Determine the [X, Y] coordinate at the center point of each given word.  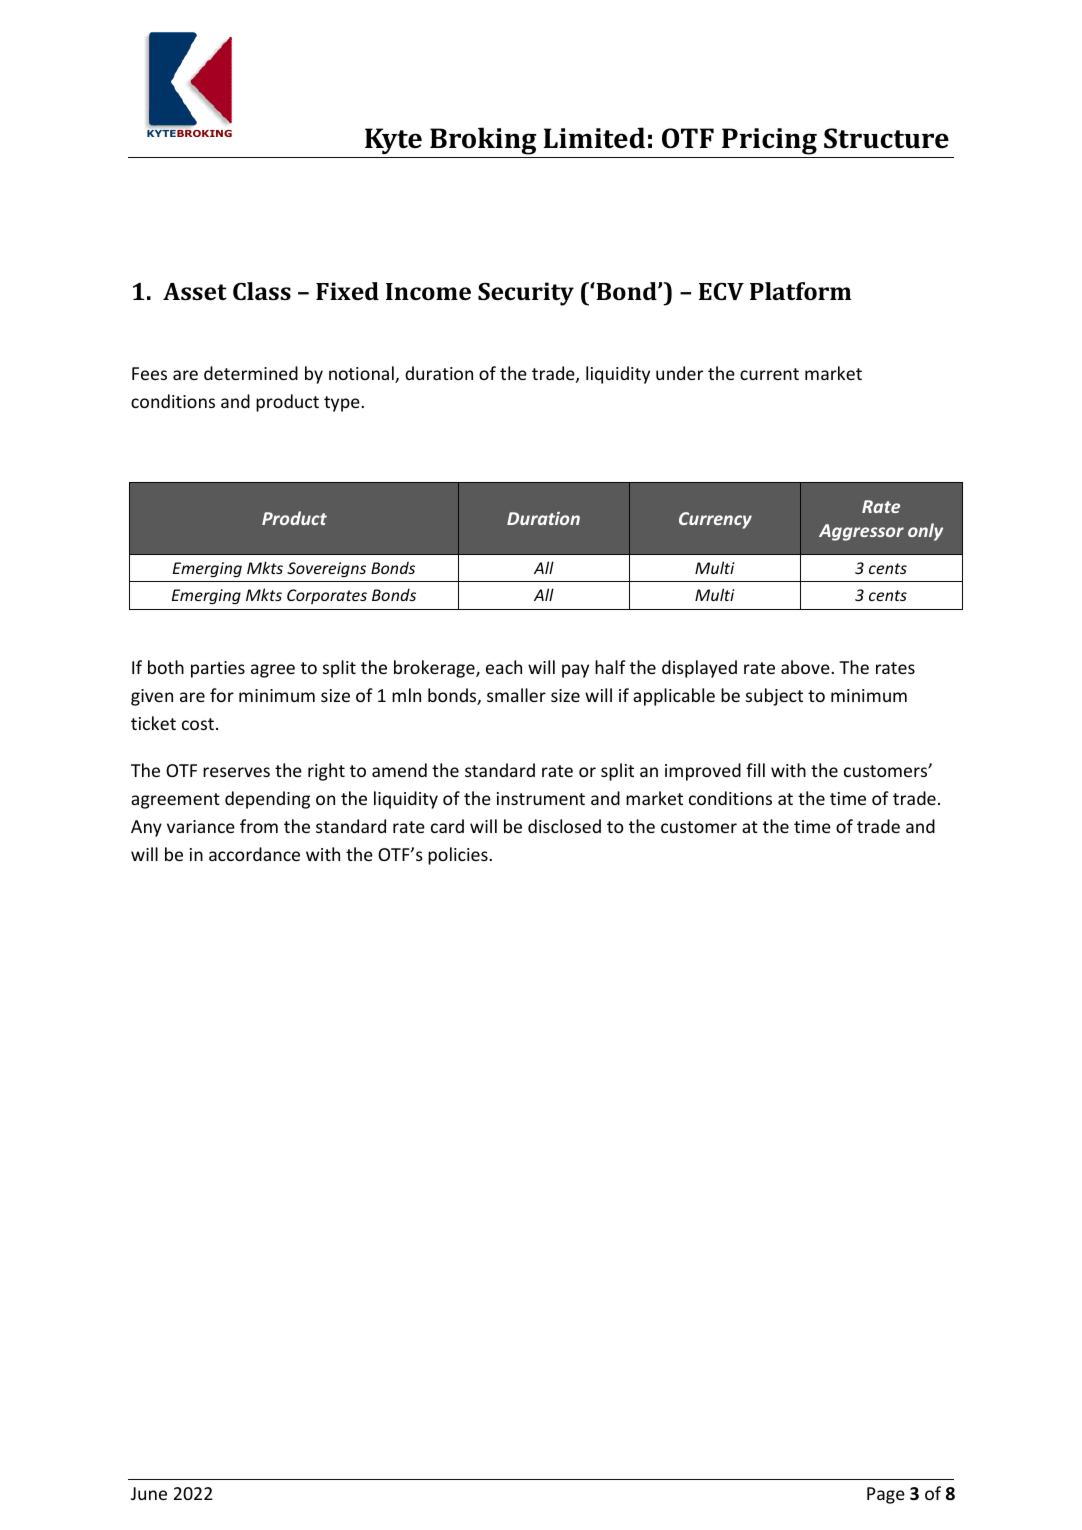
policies [459, 856]
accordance [254, 854]
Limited [594, 138]
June [149, 1493]
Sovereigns [326, 569]
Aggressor [861, 532]
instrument [541, 798]
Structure [886, 138]
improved [703, 772]
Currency [715, 520]
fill [755, 770]
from [259, 826]
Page [886, 1495]
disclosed [564, 826]
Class [262, 291]
